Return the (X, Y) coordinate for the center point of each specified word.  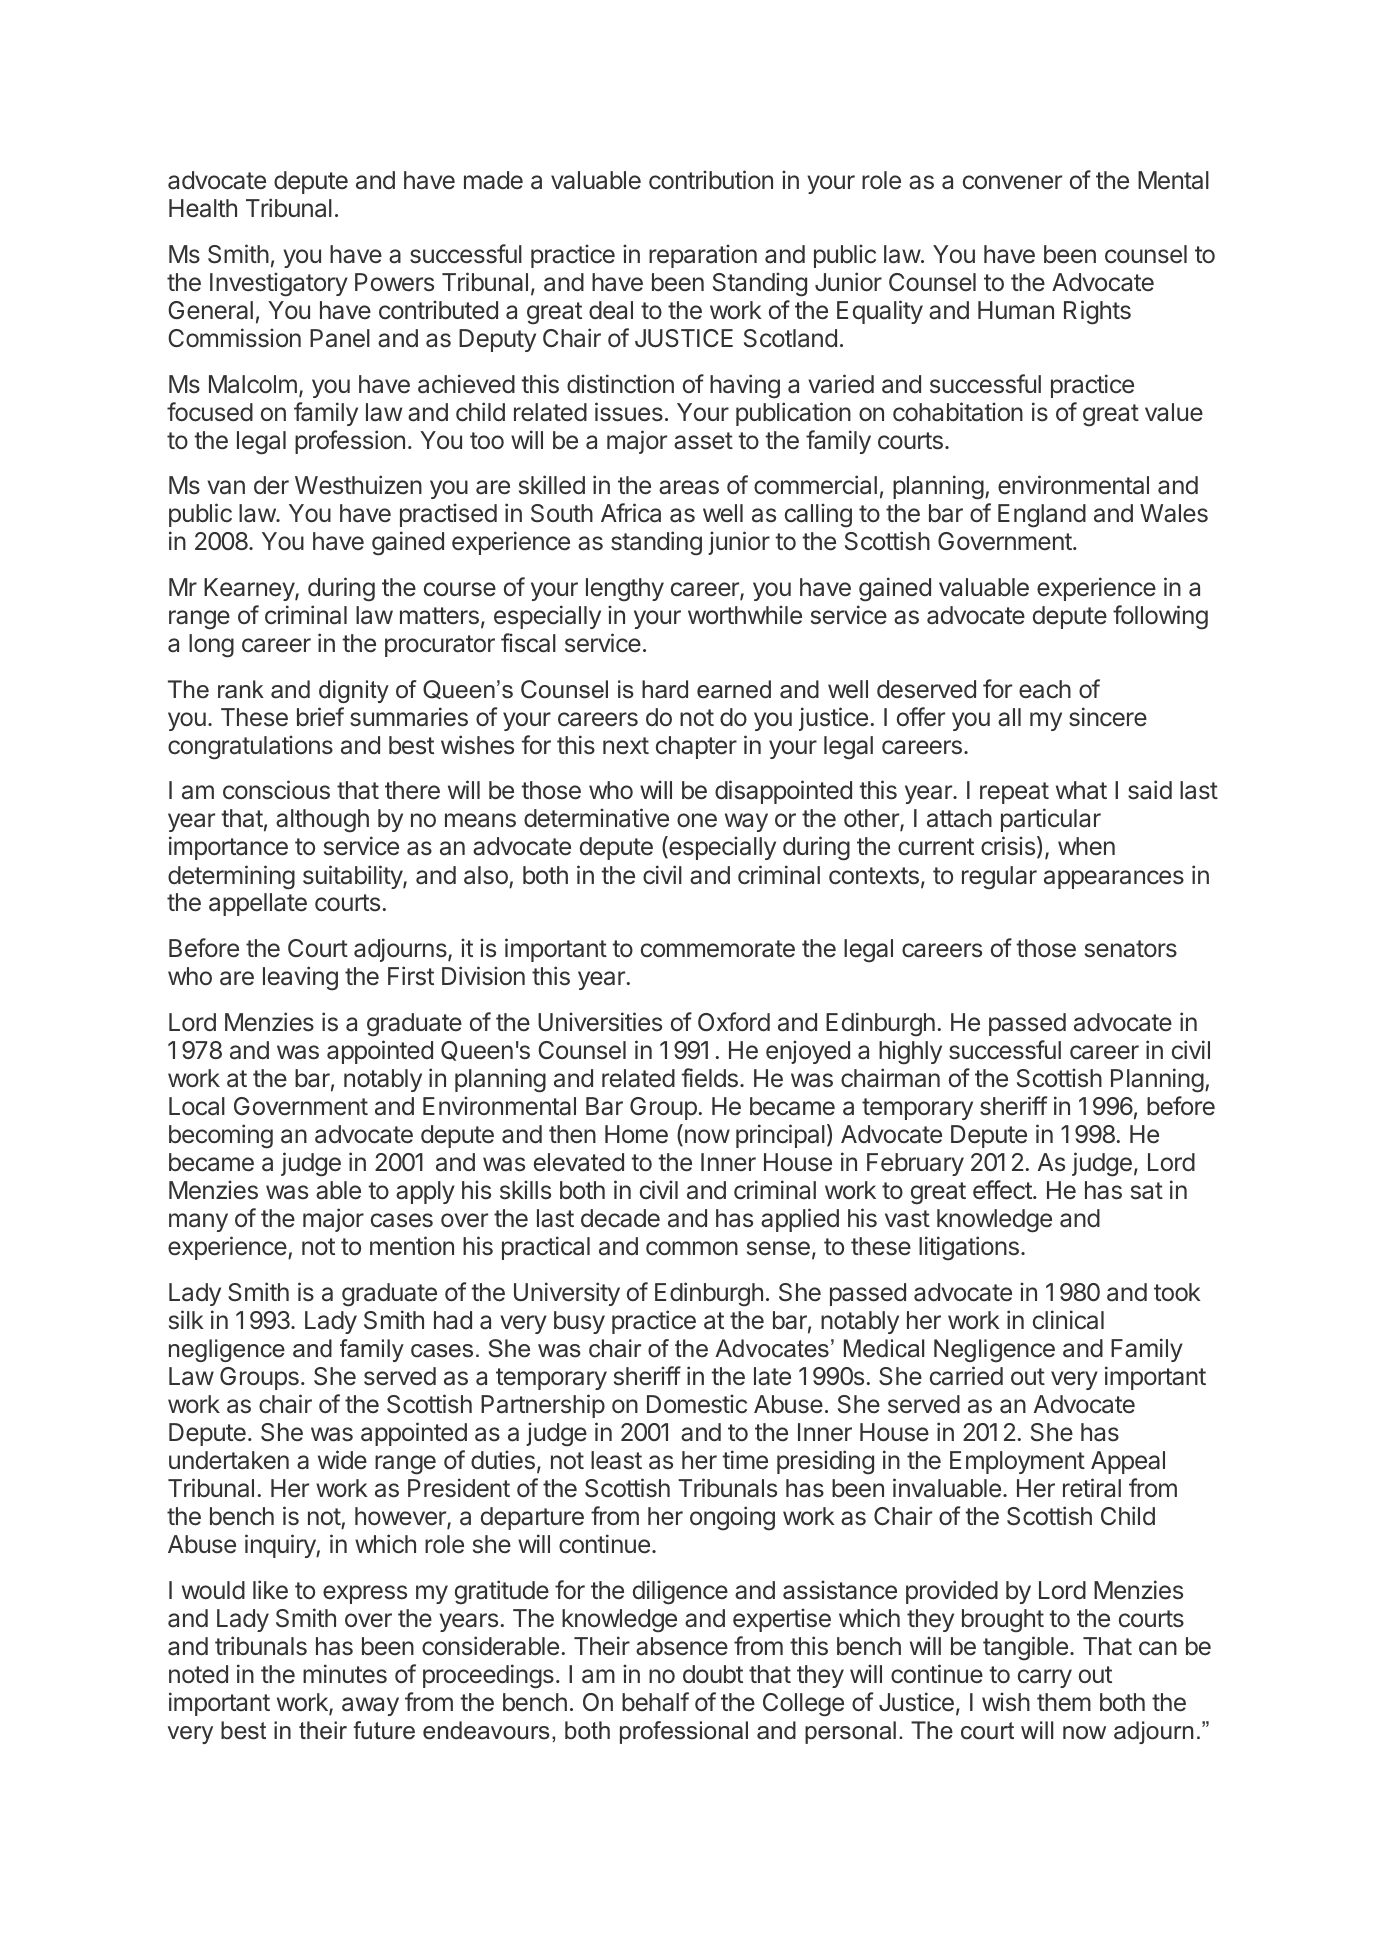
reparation (703, 256)
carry (1045, 1678)
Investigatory (279, 284)
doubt (713, 1674)
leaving (300, 978)
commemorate (718, 949)
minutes (345, 1674)
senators (1131, 949)
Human (1016, 310)
